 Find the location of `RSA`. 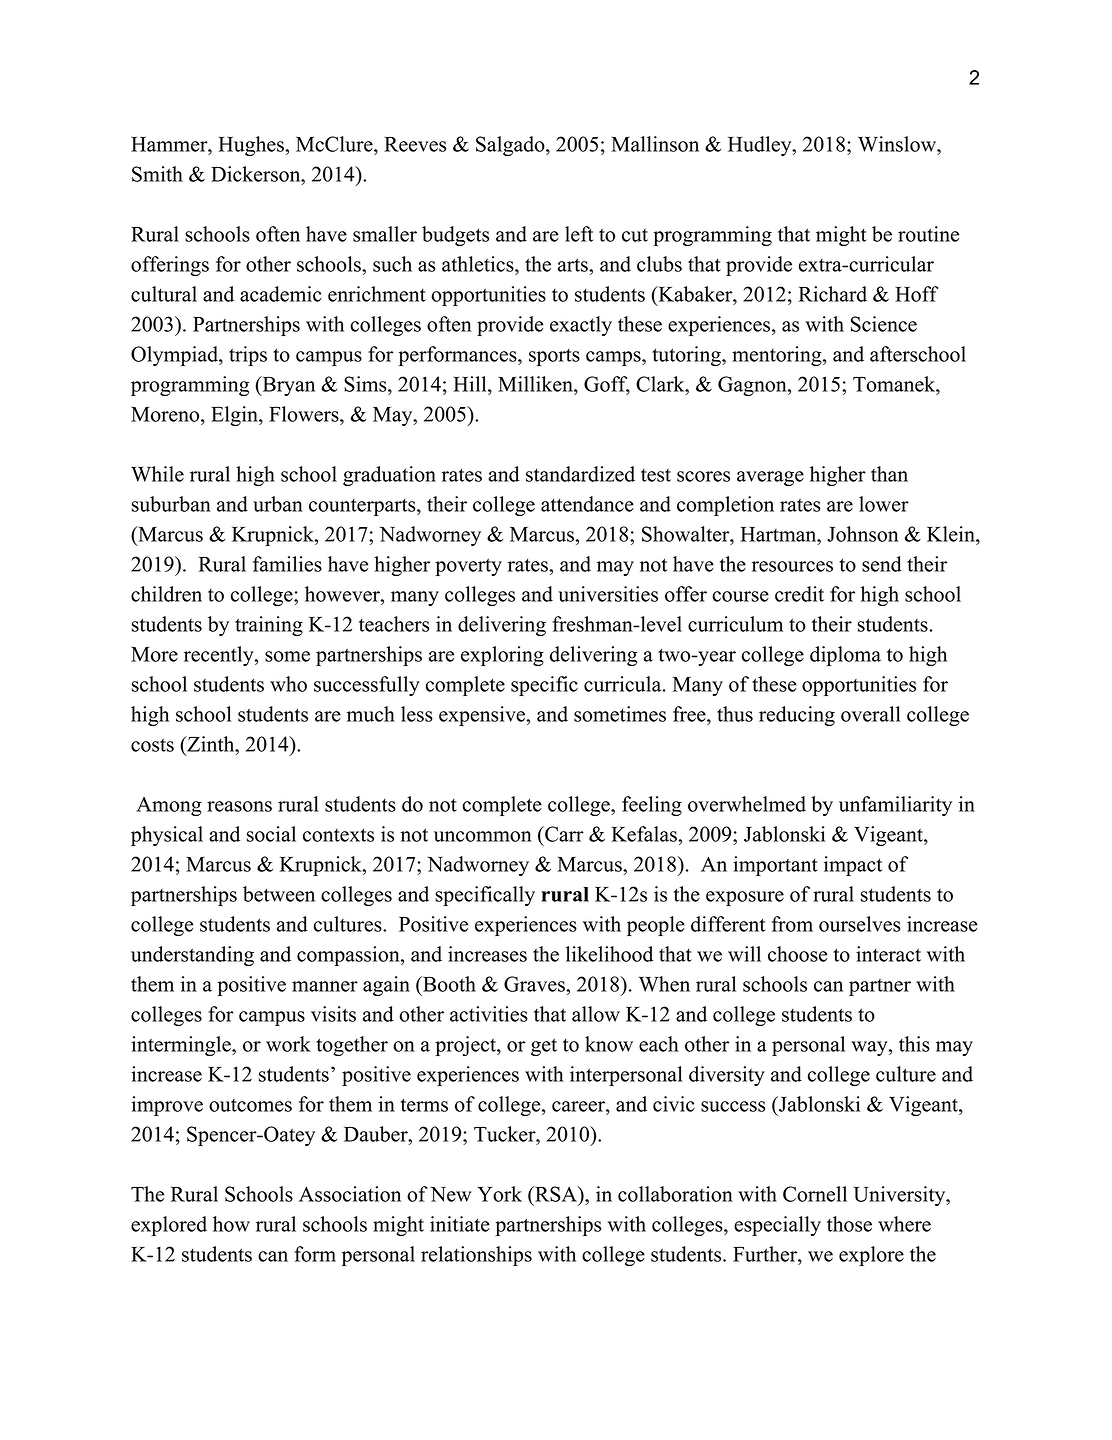

RSA is located at coordinates (555, 1194).
